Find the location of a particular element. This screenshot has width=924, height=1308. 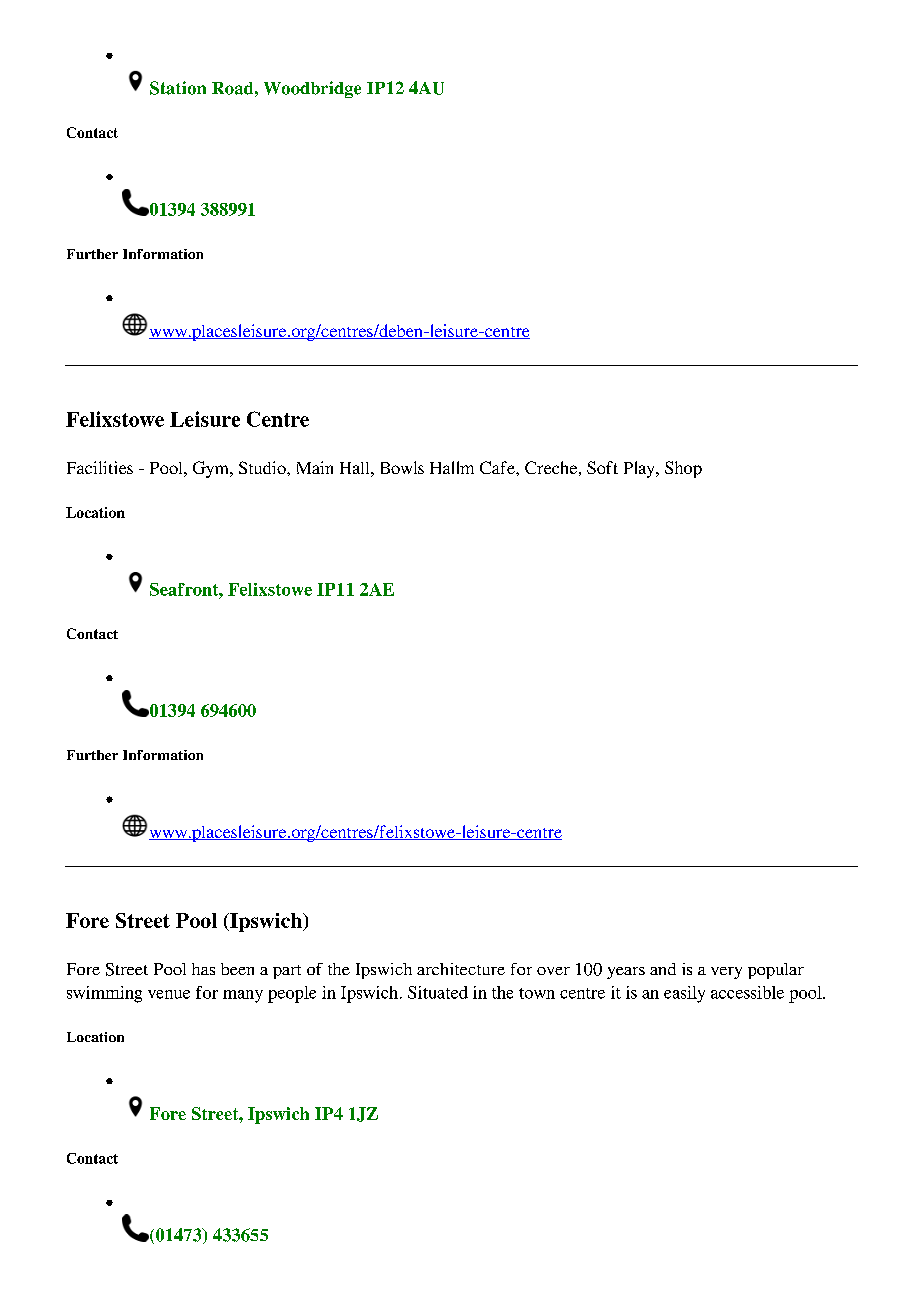

architecture is located at coordinates (461, 969).
